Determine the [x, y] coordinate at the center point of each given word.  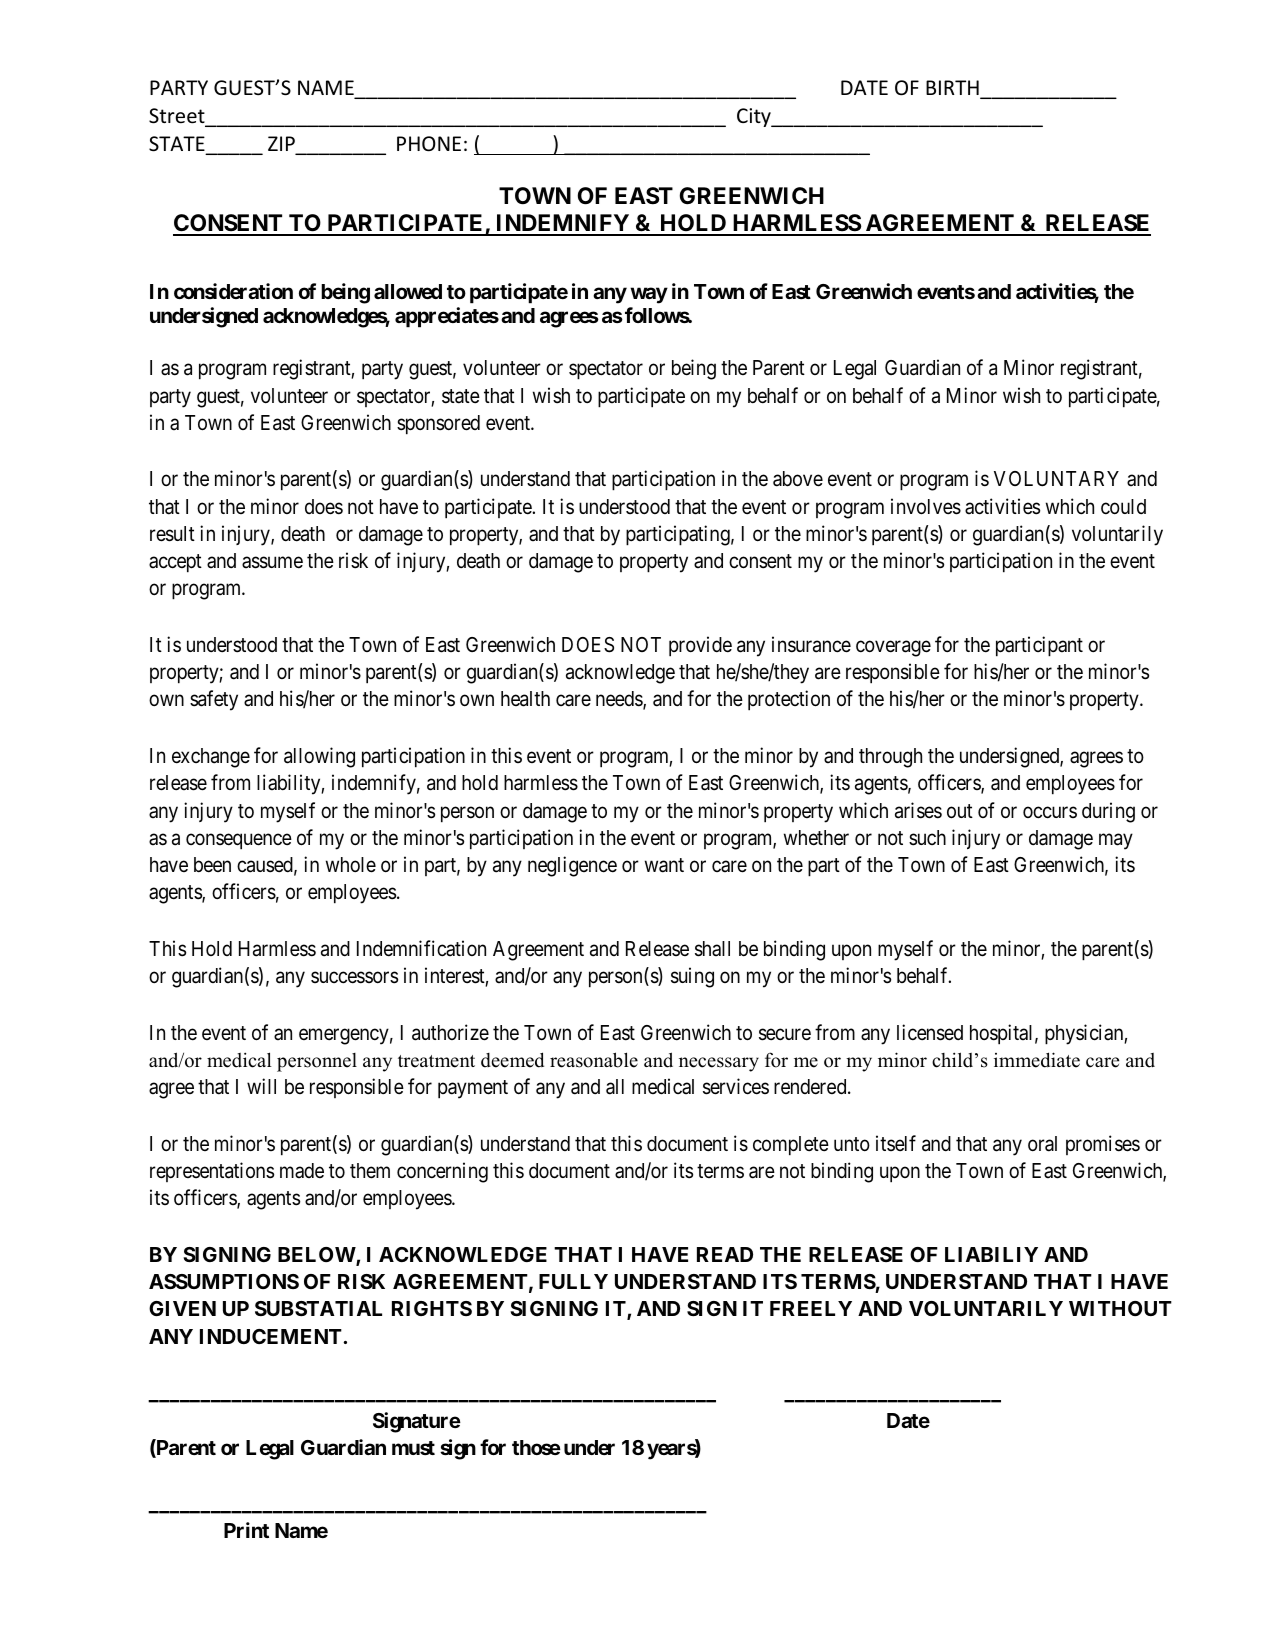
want [664, 865]
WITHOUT [1120, 1308]
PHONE [429, 144]
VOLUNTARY [1056, 479]
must [413, 1448]
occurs [1050, 812]
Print [246, 1530]
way [649, 295]
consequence [239, 841]
